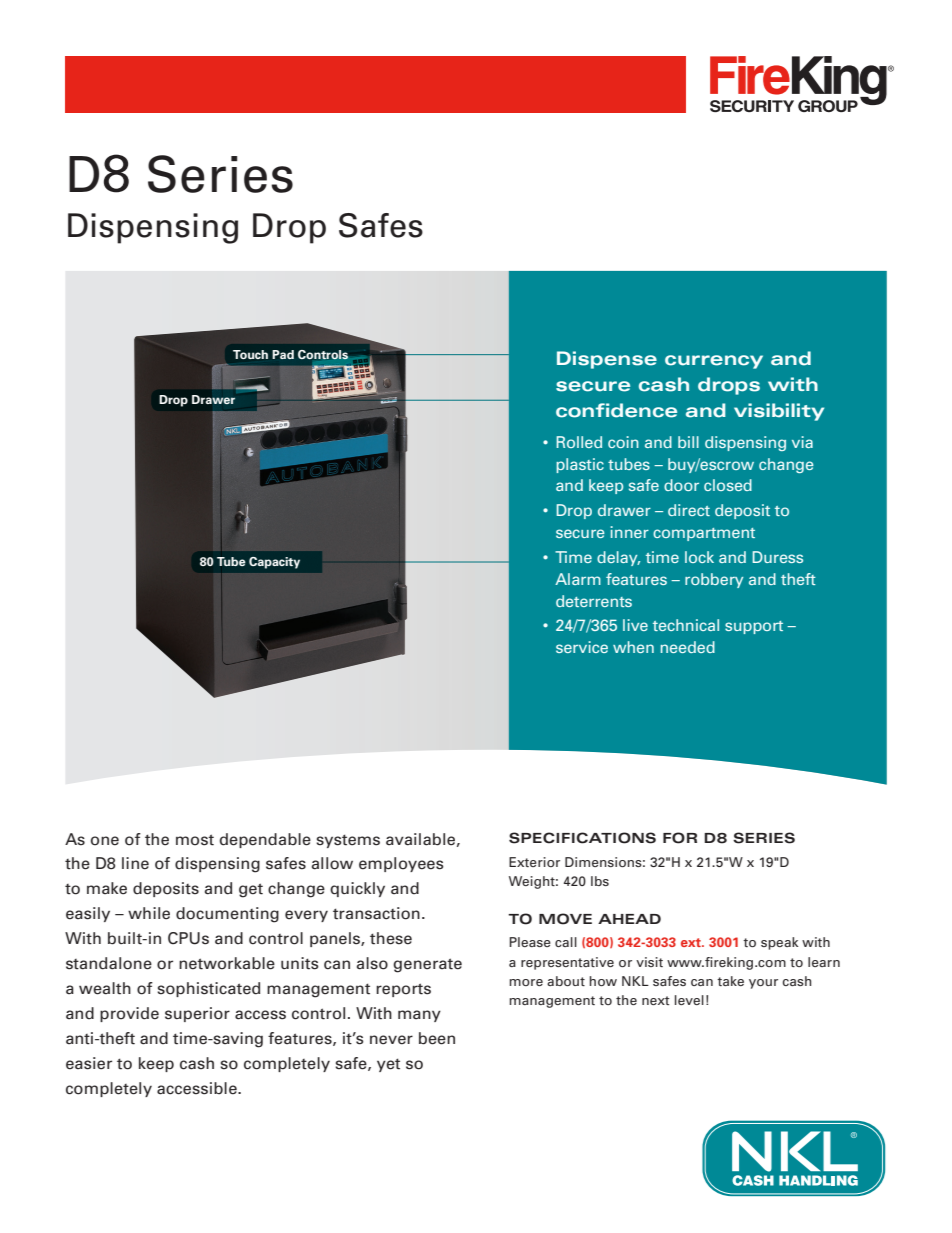 This document has height=1233, width=952. I want to click on available, so click(420, 839).
